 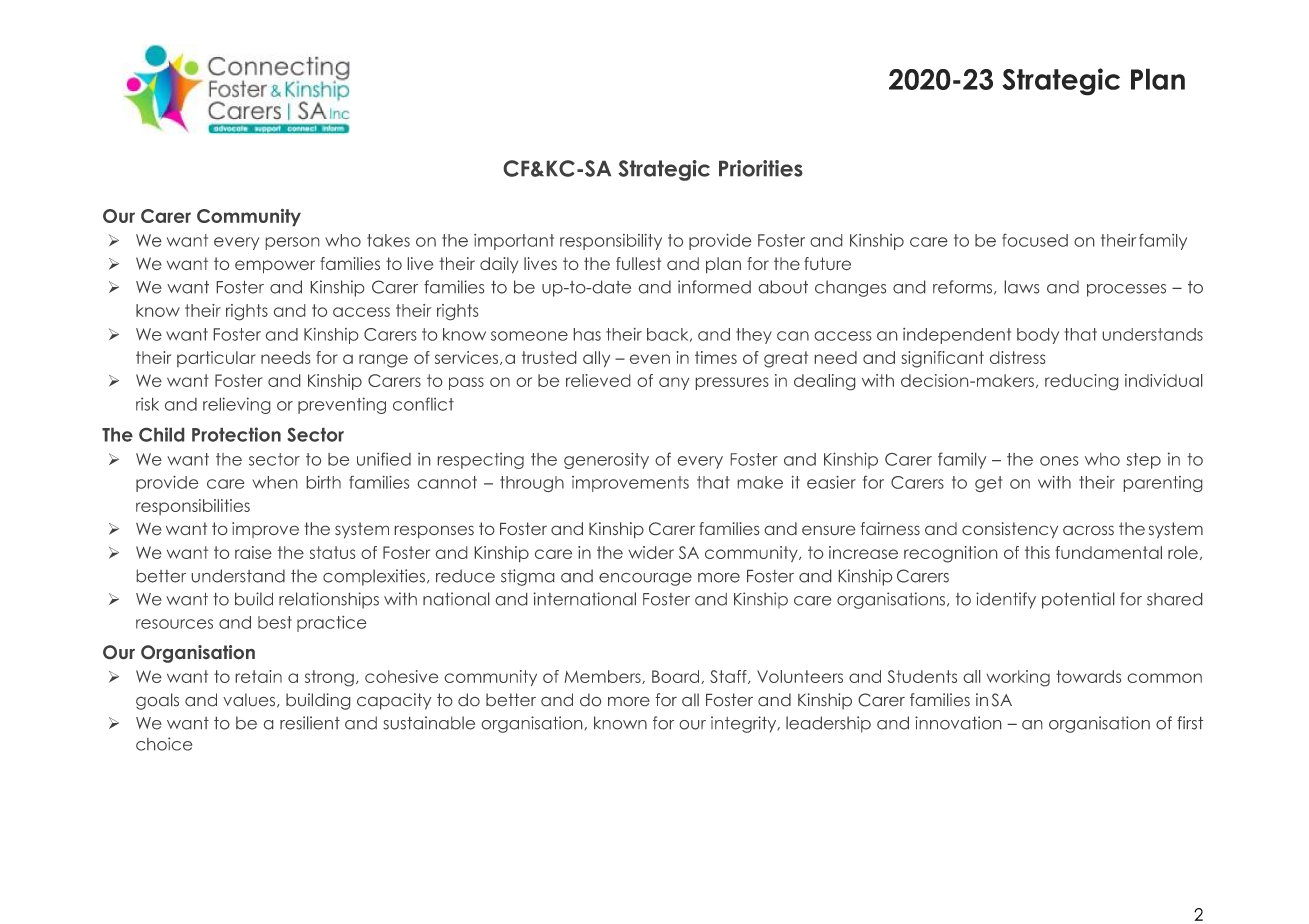 I want to click on times, so click(x=716, y=357).
